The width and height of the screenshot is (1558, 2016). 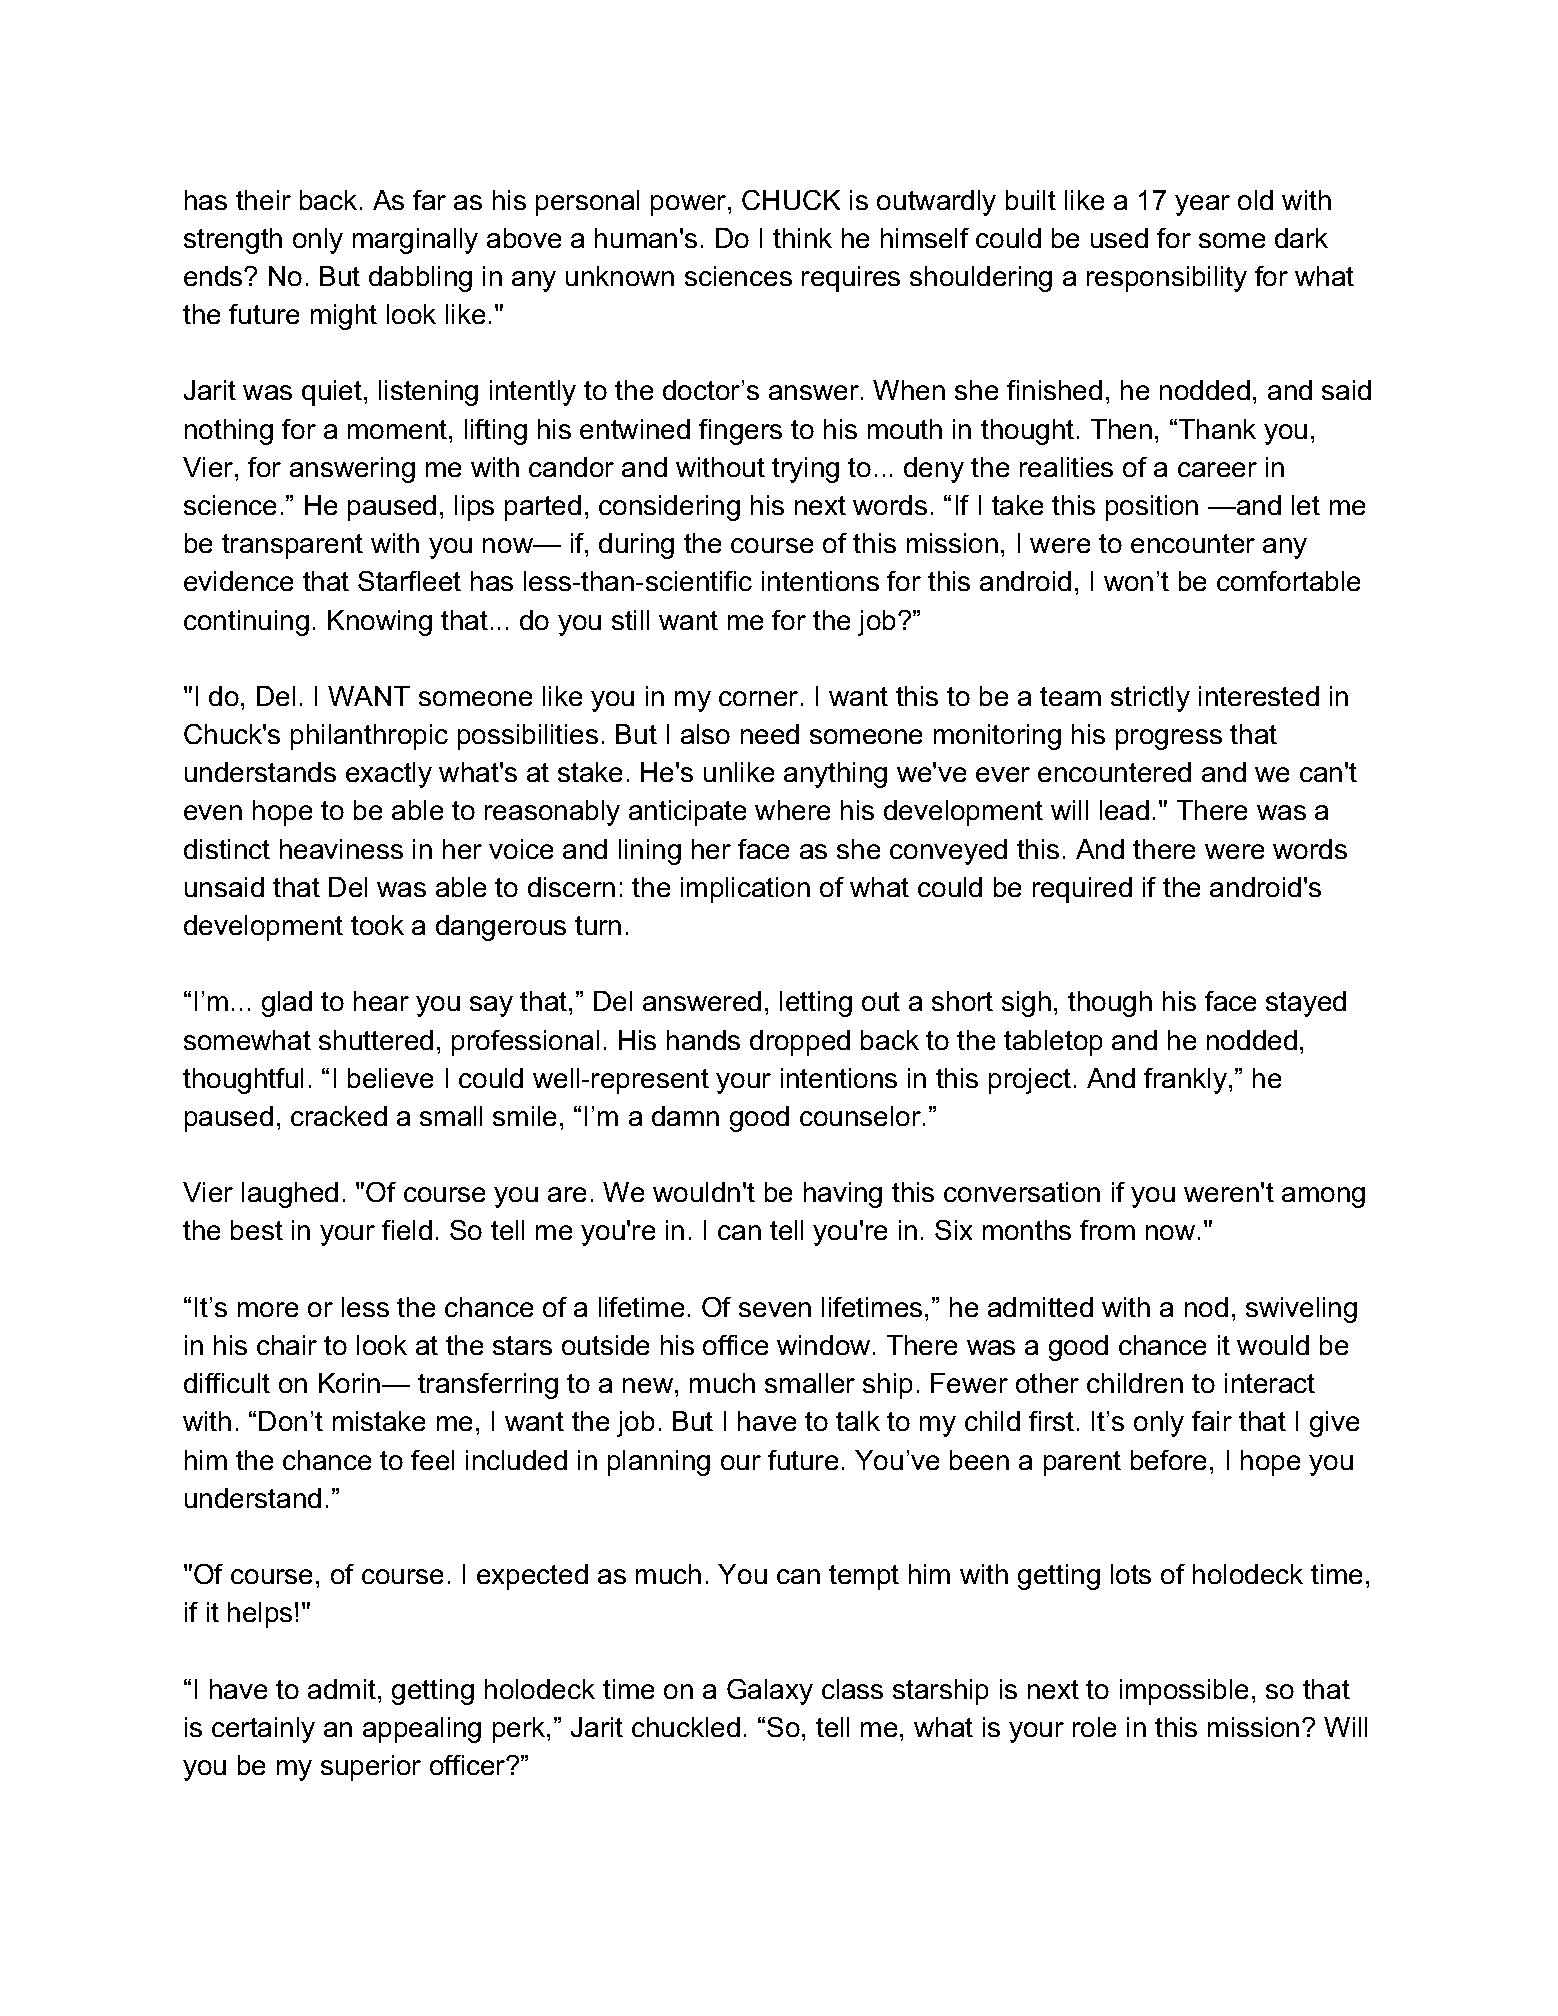 What do you see at coordinates (380, 623) in the screenshot?
I see `Knowing` at bounding box center [380, 623].
